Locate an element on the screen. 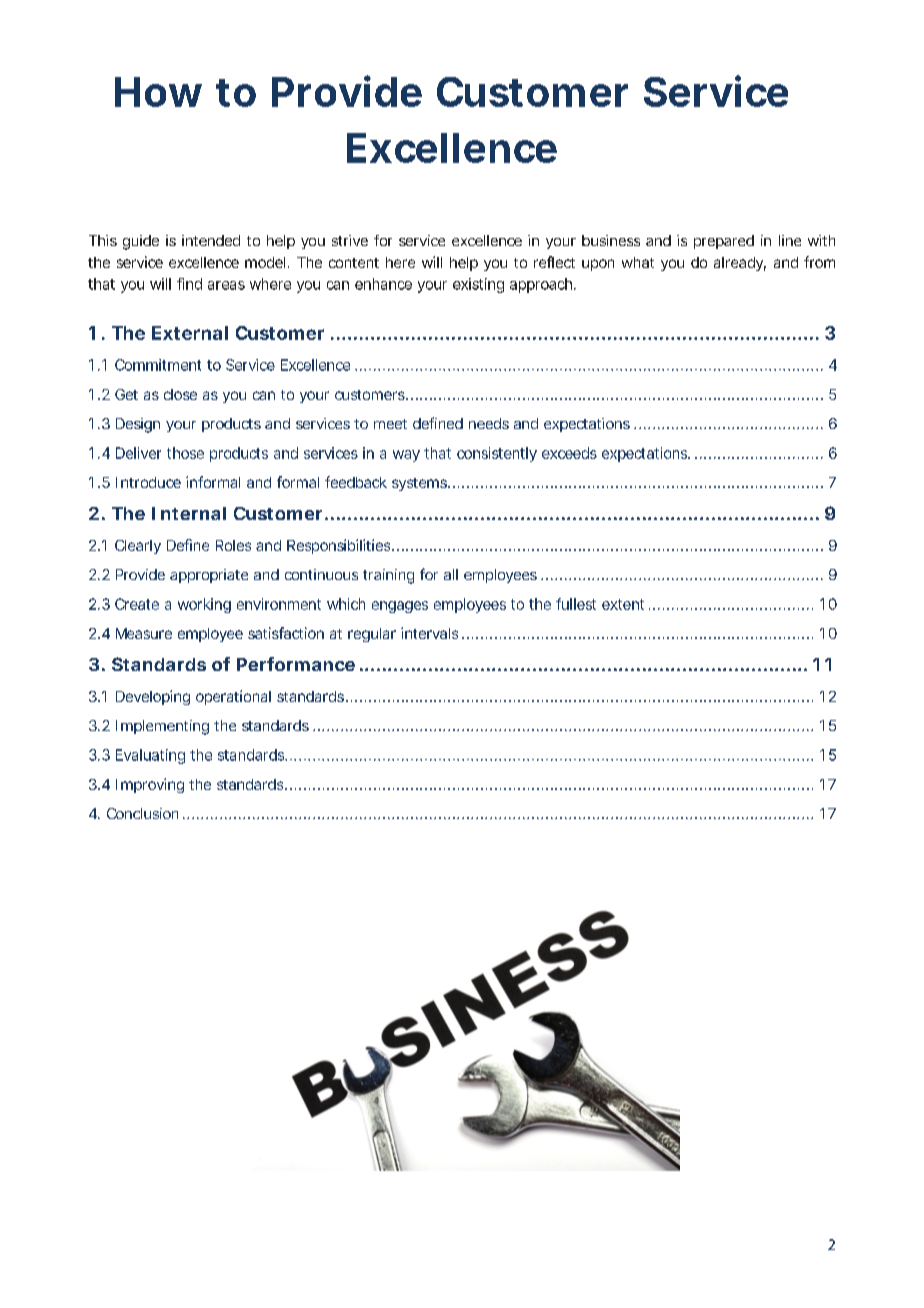 This screenshot has width=924, height=1308. already is located at coordinates (740, 264).
